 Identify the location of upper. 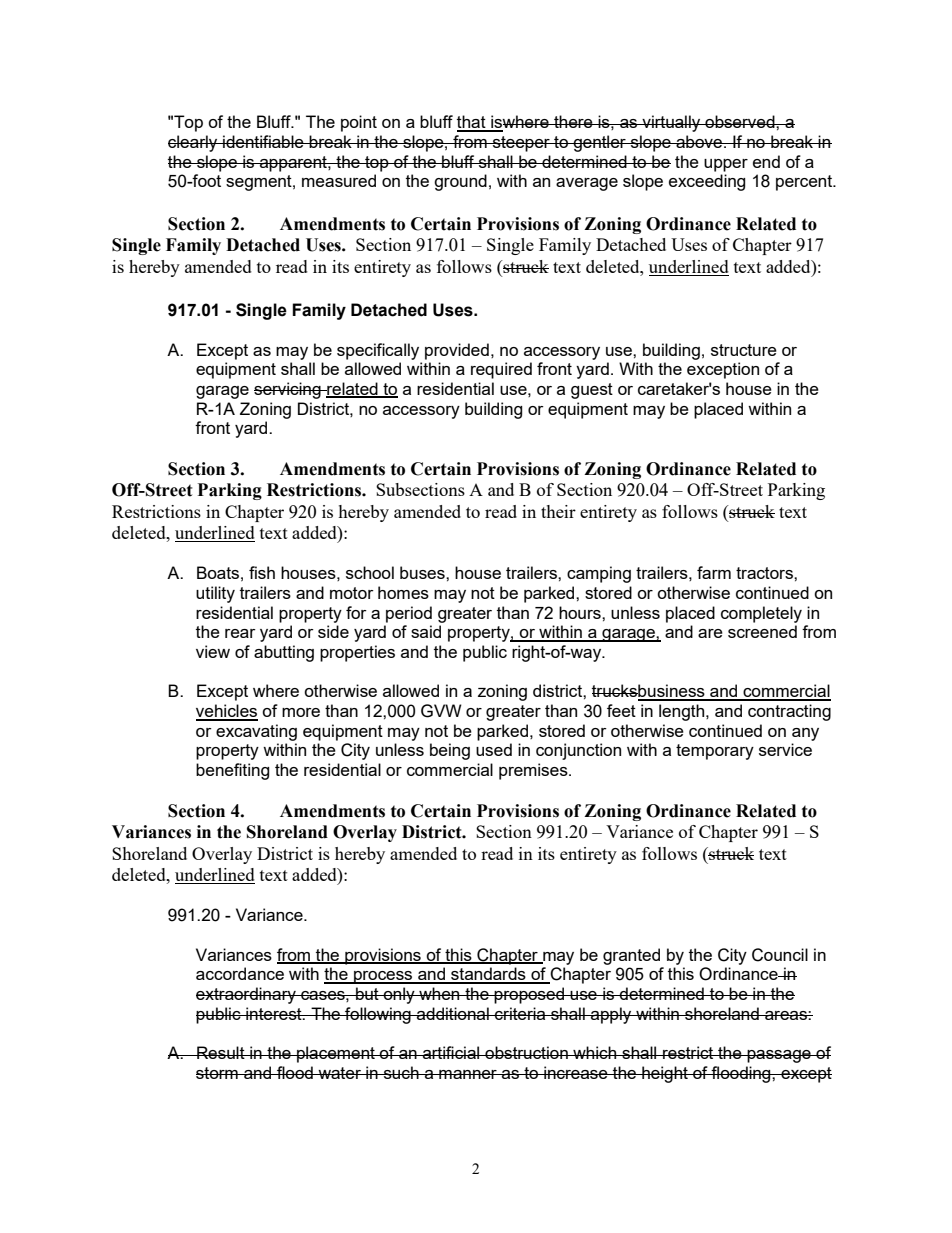
(726, 165).
